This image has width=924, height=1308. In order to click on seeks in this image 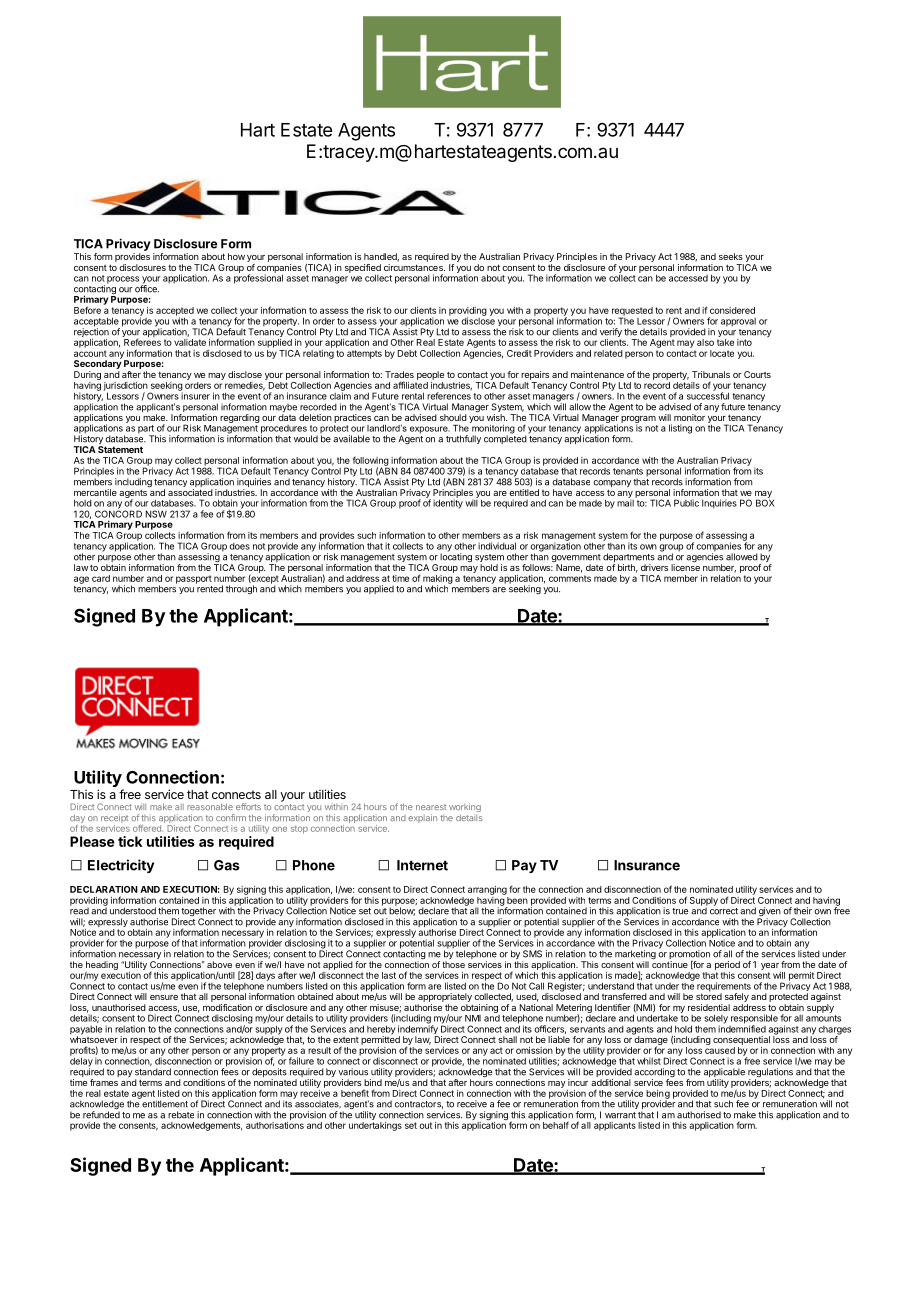, I will do `click(731, 256)`.
